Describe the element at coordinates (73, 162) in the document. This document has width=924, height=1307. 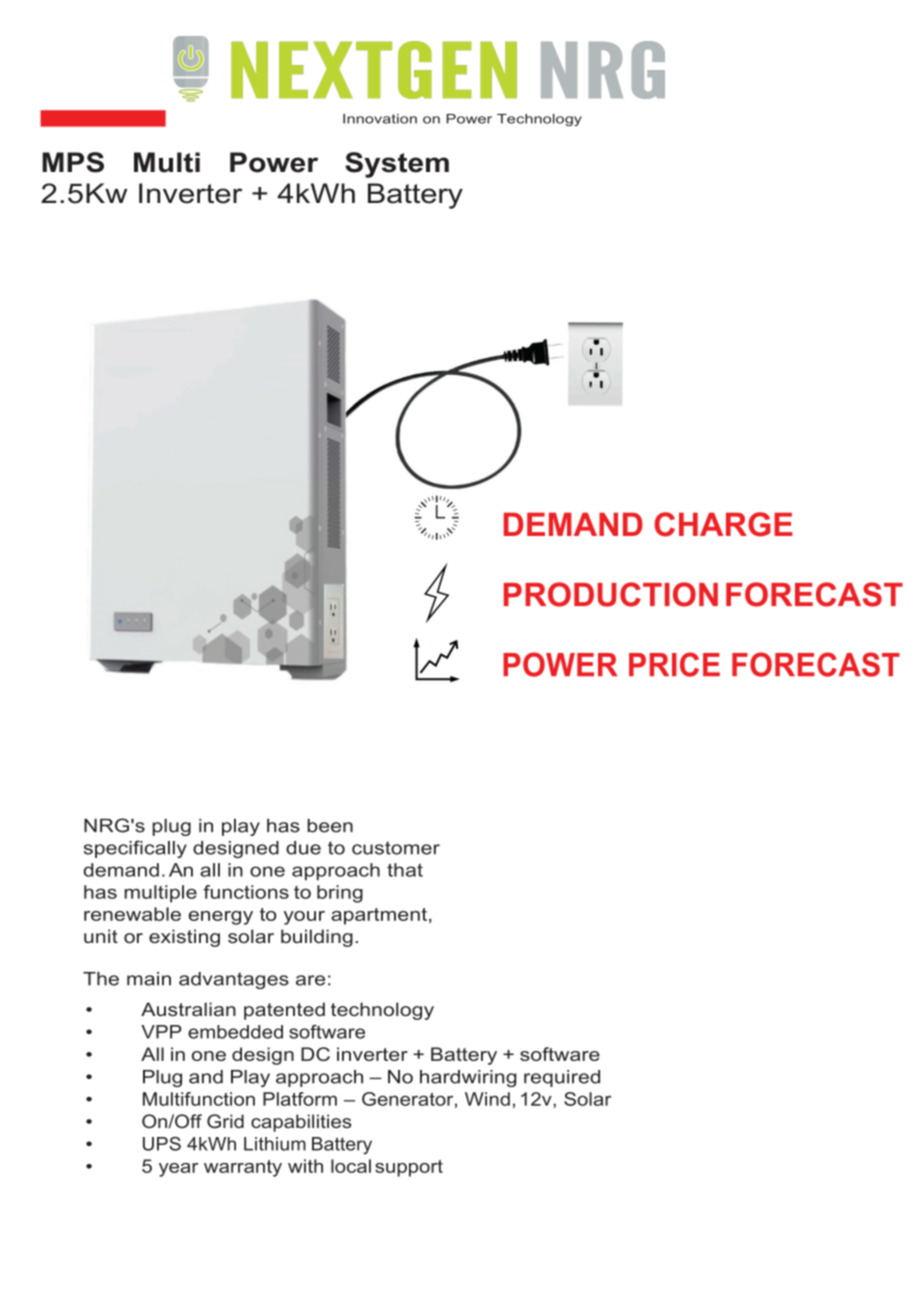
I see `MPS` at that location.
